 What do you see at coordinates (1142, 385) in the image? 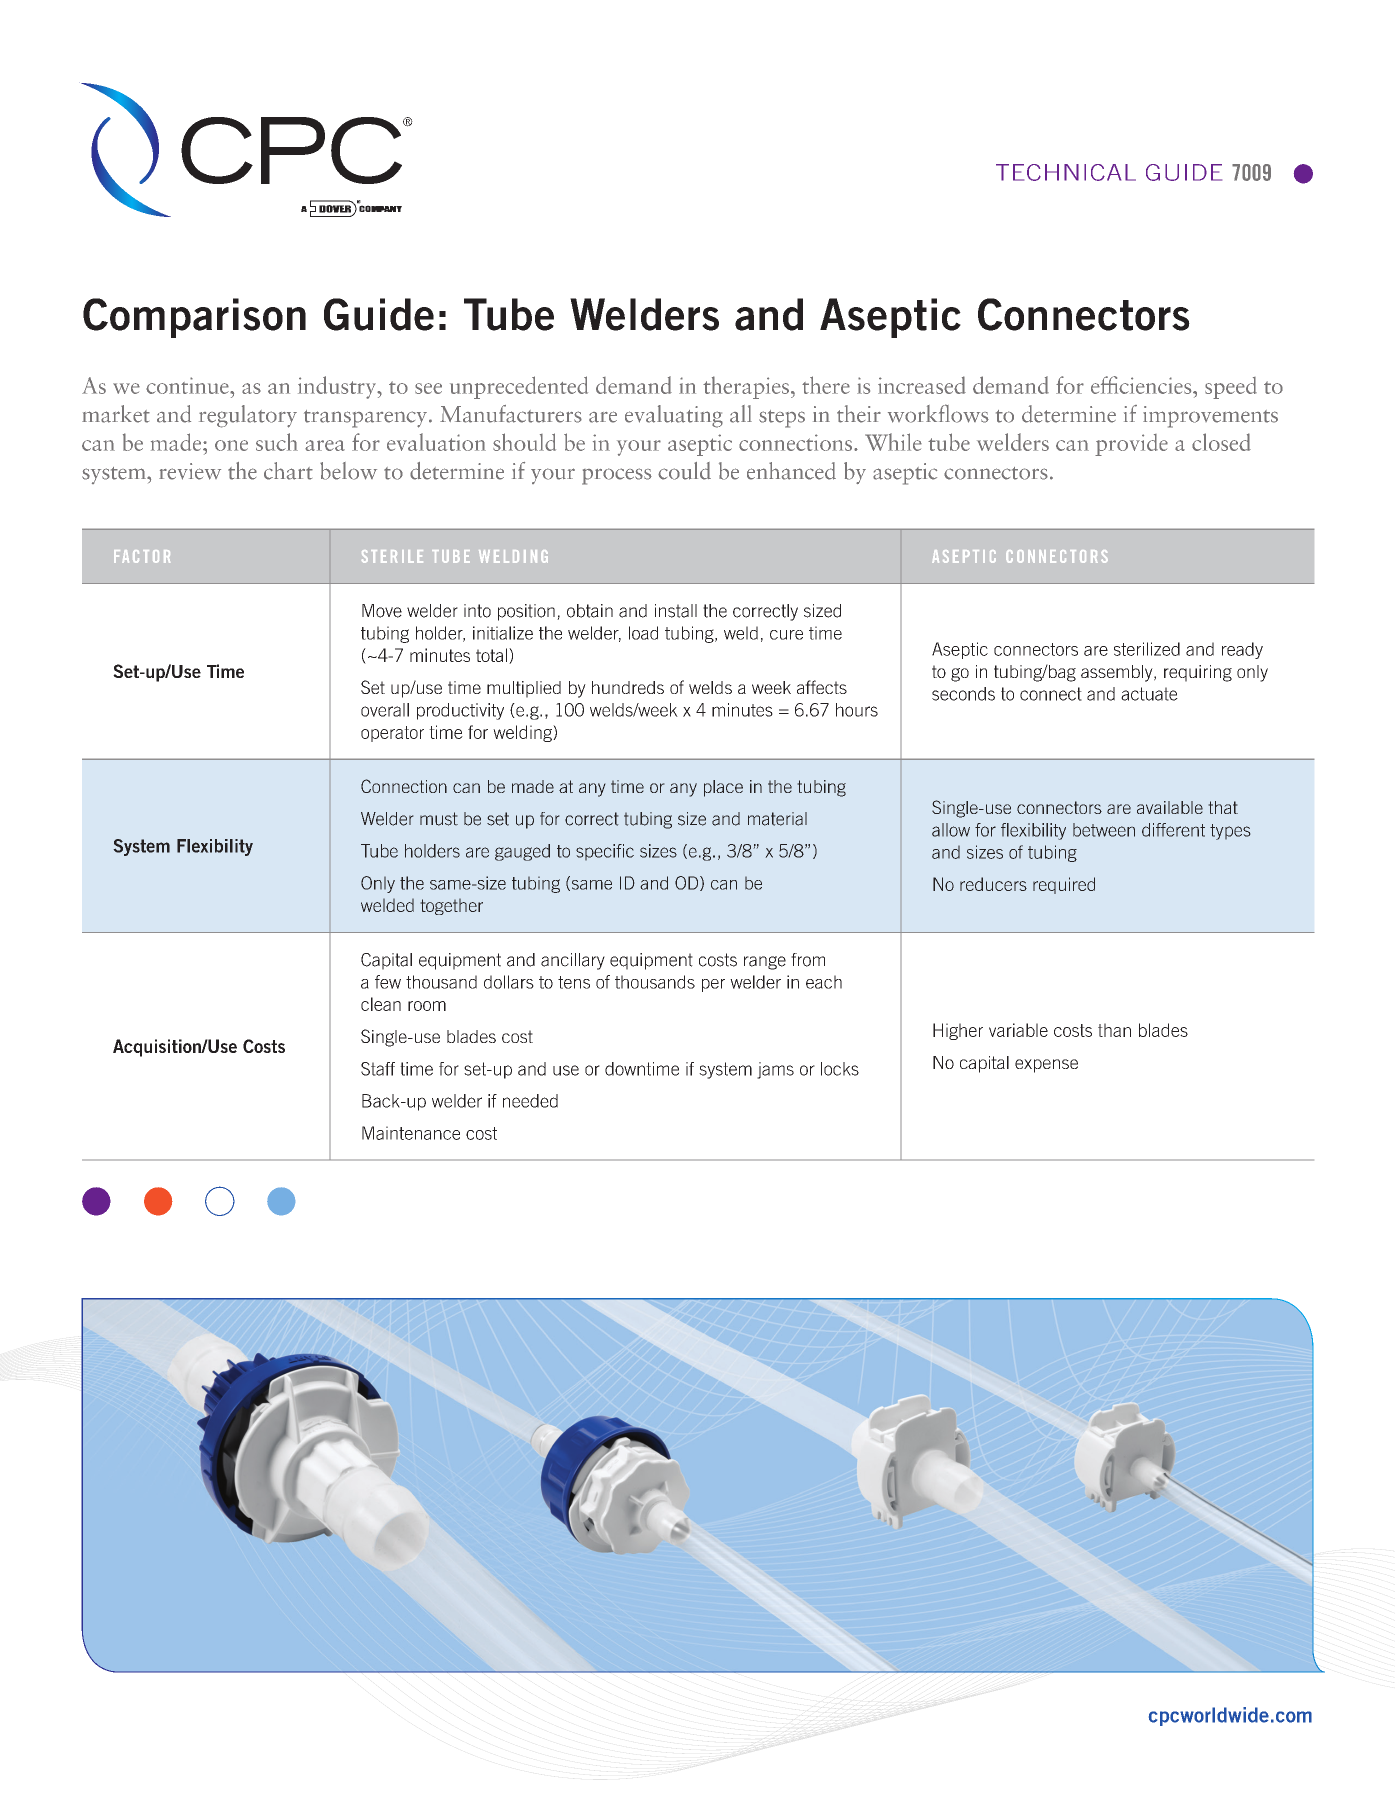
I see `efficiencies` at bounding box center [1142, 385].
